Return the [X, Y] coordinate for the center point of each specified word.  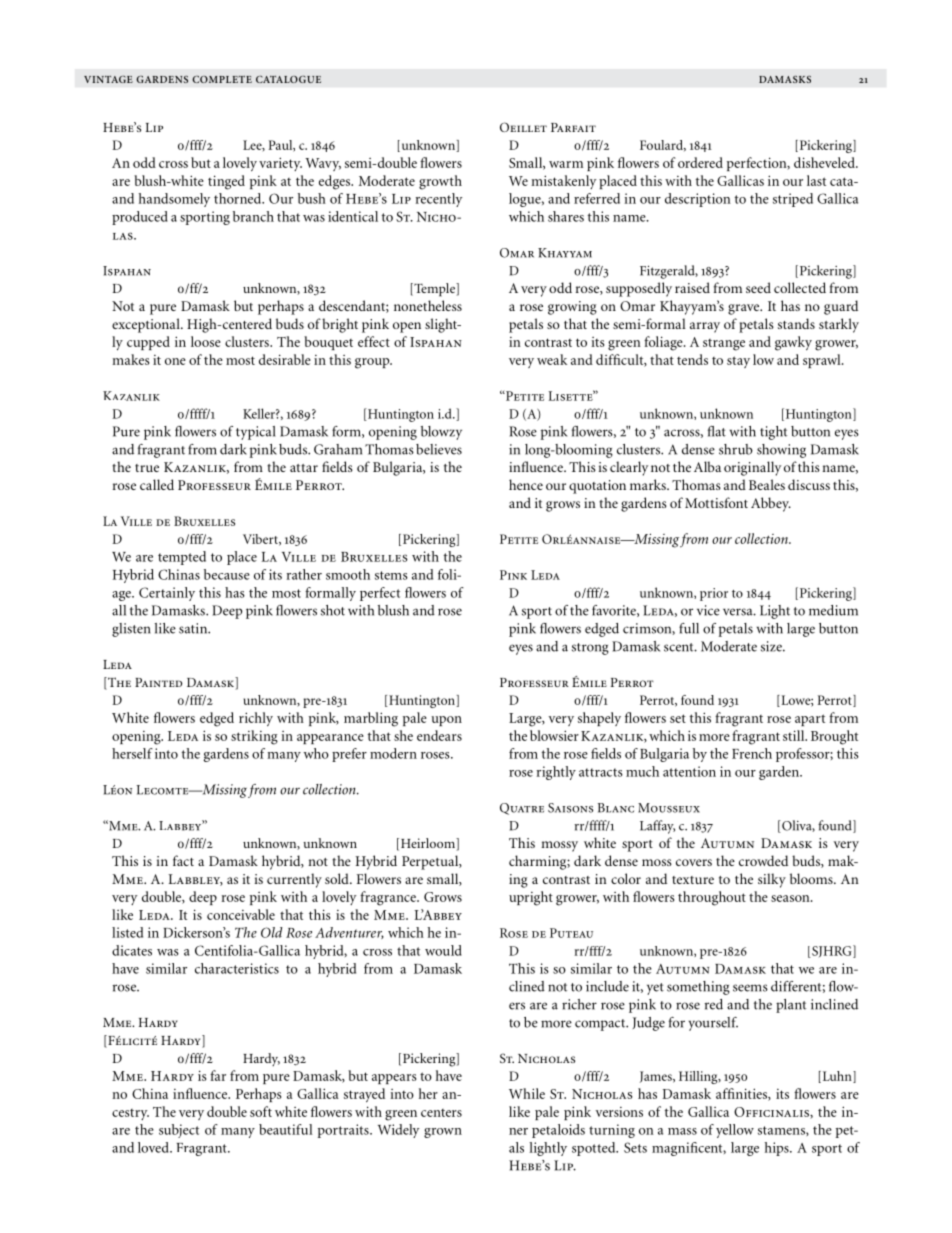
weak [552, 359]
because [227, 574]
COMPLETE [222, 79]
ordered [700, 162]
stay [738, 362]
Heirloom [427, 844]
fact [183, 860]
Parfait [573, 127]
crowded [763, 860]
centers [441, 1113]
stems [391, 575]
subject [179, 1131]
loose [206, 341]
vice [708, 610]
